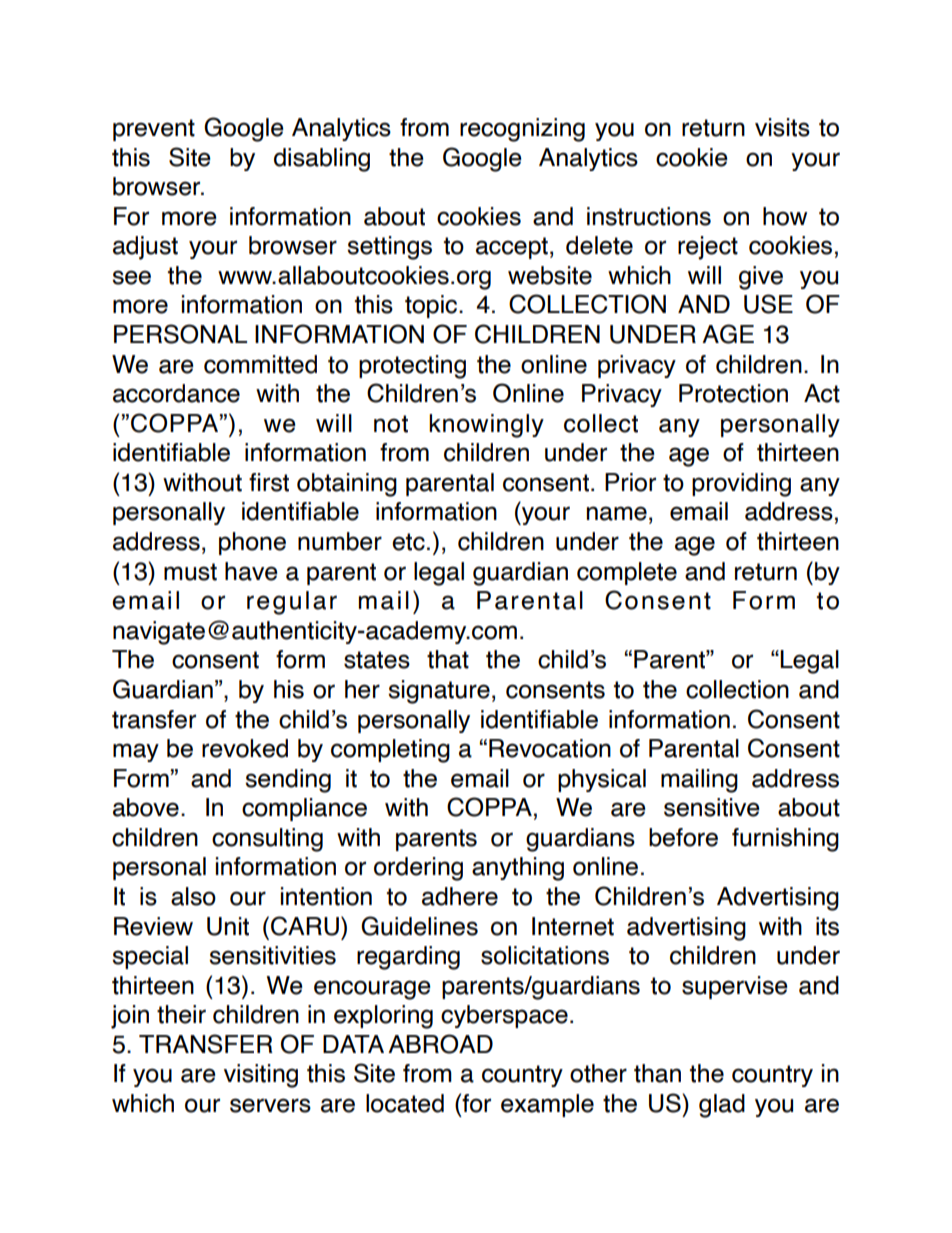  What do you see at coordinates (440, 1044) in the image?
I see `ABROAD` at bounding box center [440, 1044].
